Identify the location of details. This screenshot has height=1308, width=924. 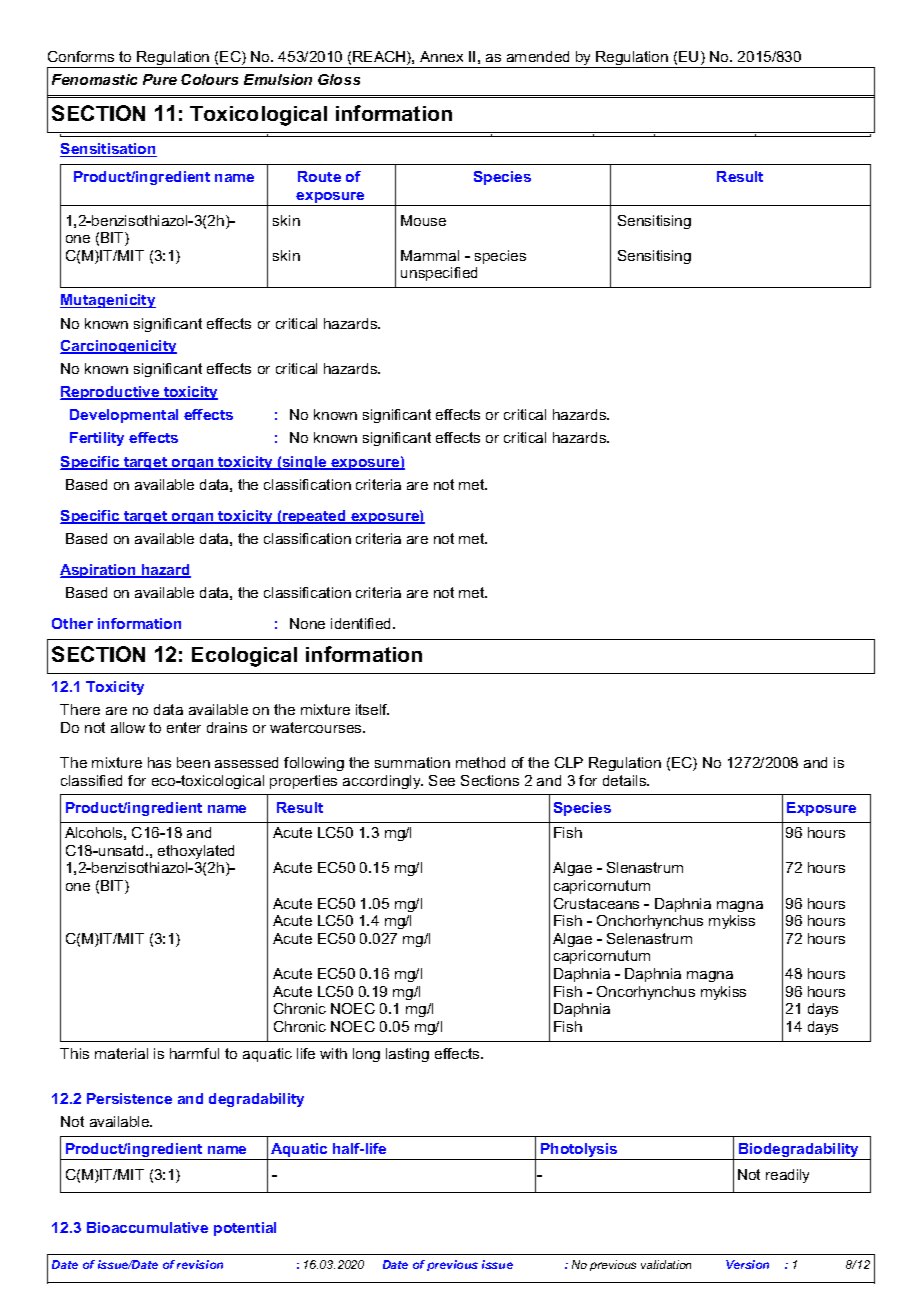
(626, 780).
